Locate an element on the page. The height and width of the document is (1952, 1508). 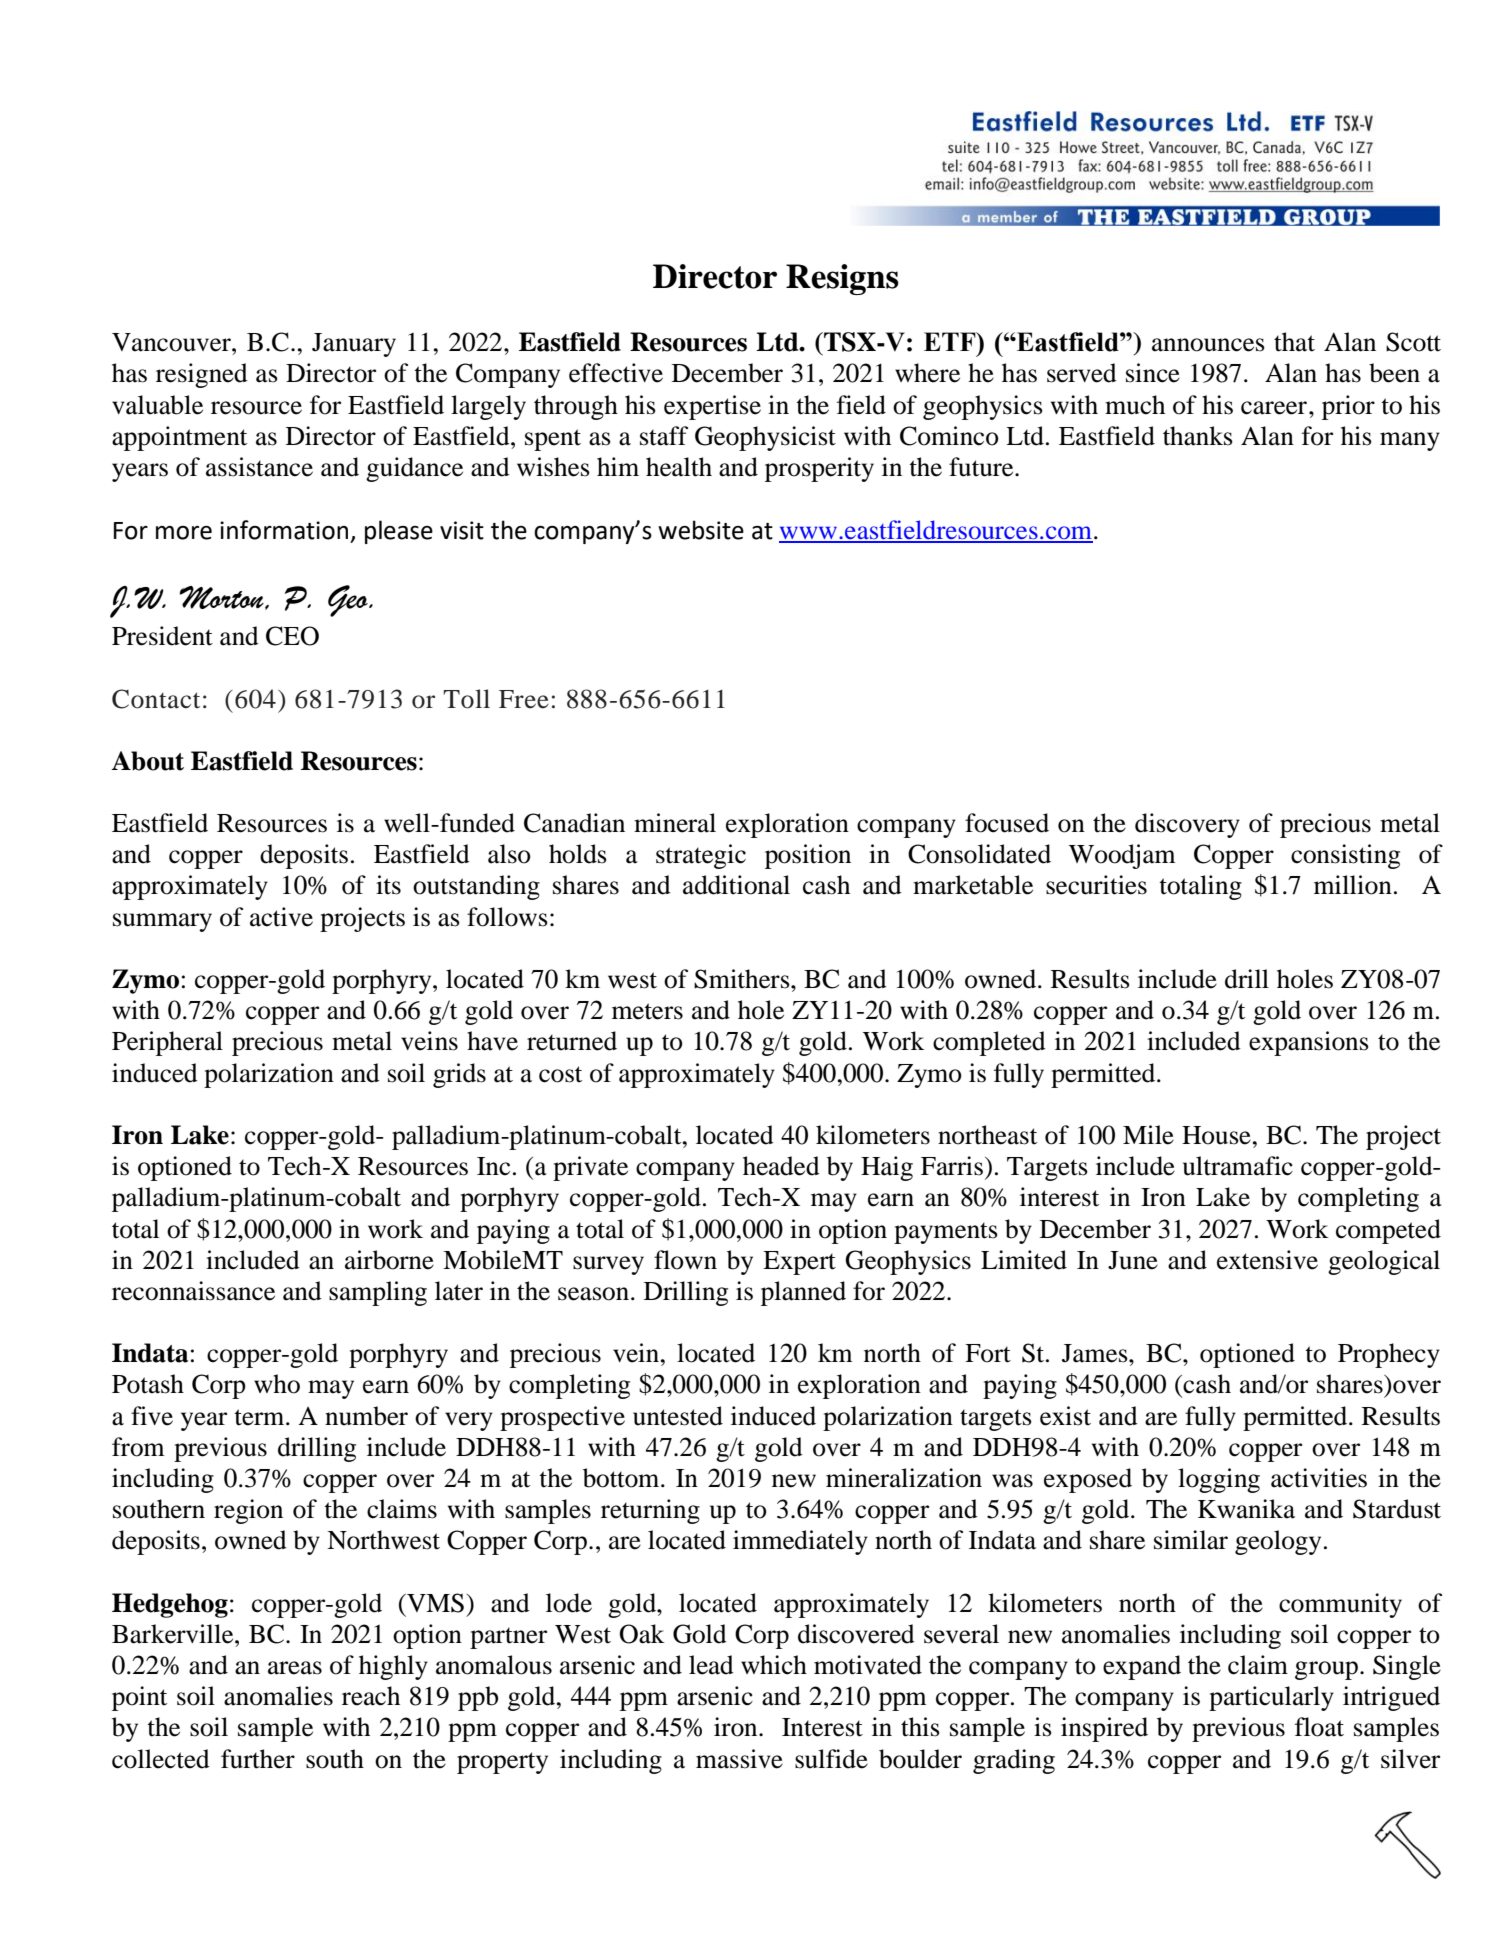
Prophecy is located at coordinates (1389, 1355).
